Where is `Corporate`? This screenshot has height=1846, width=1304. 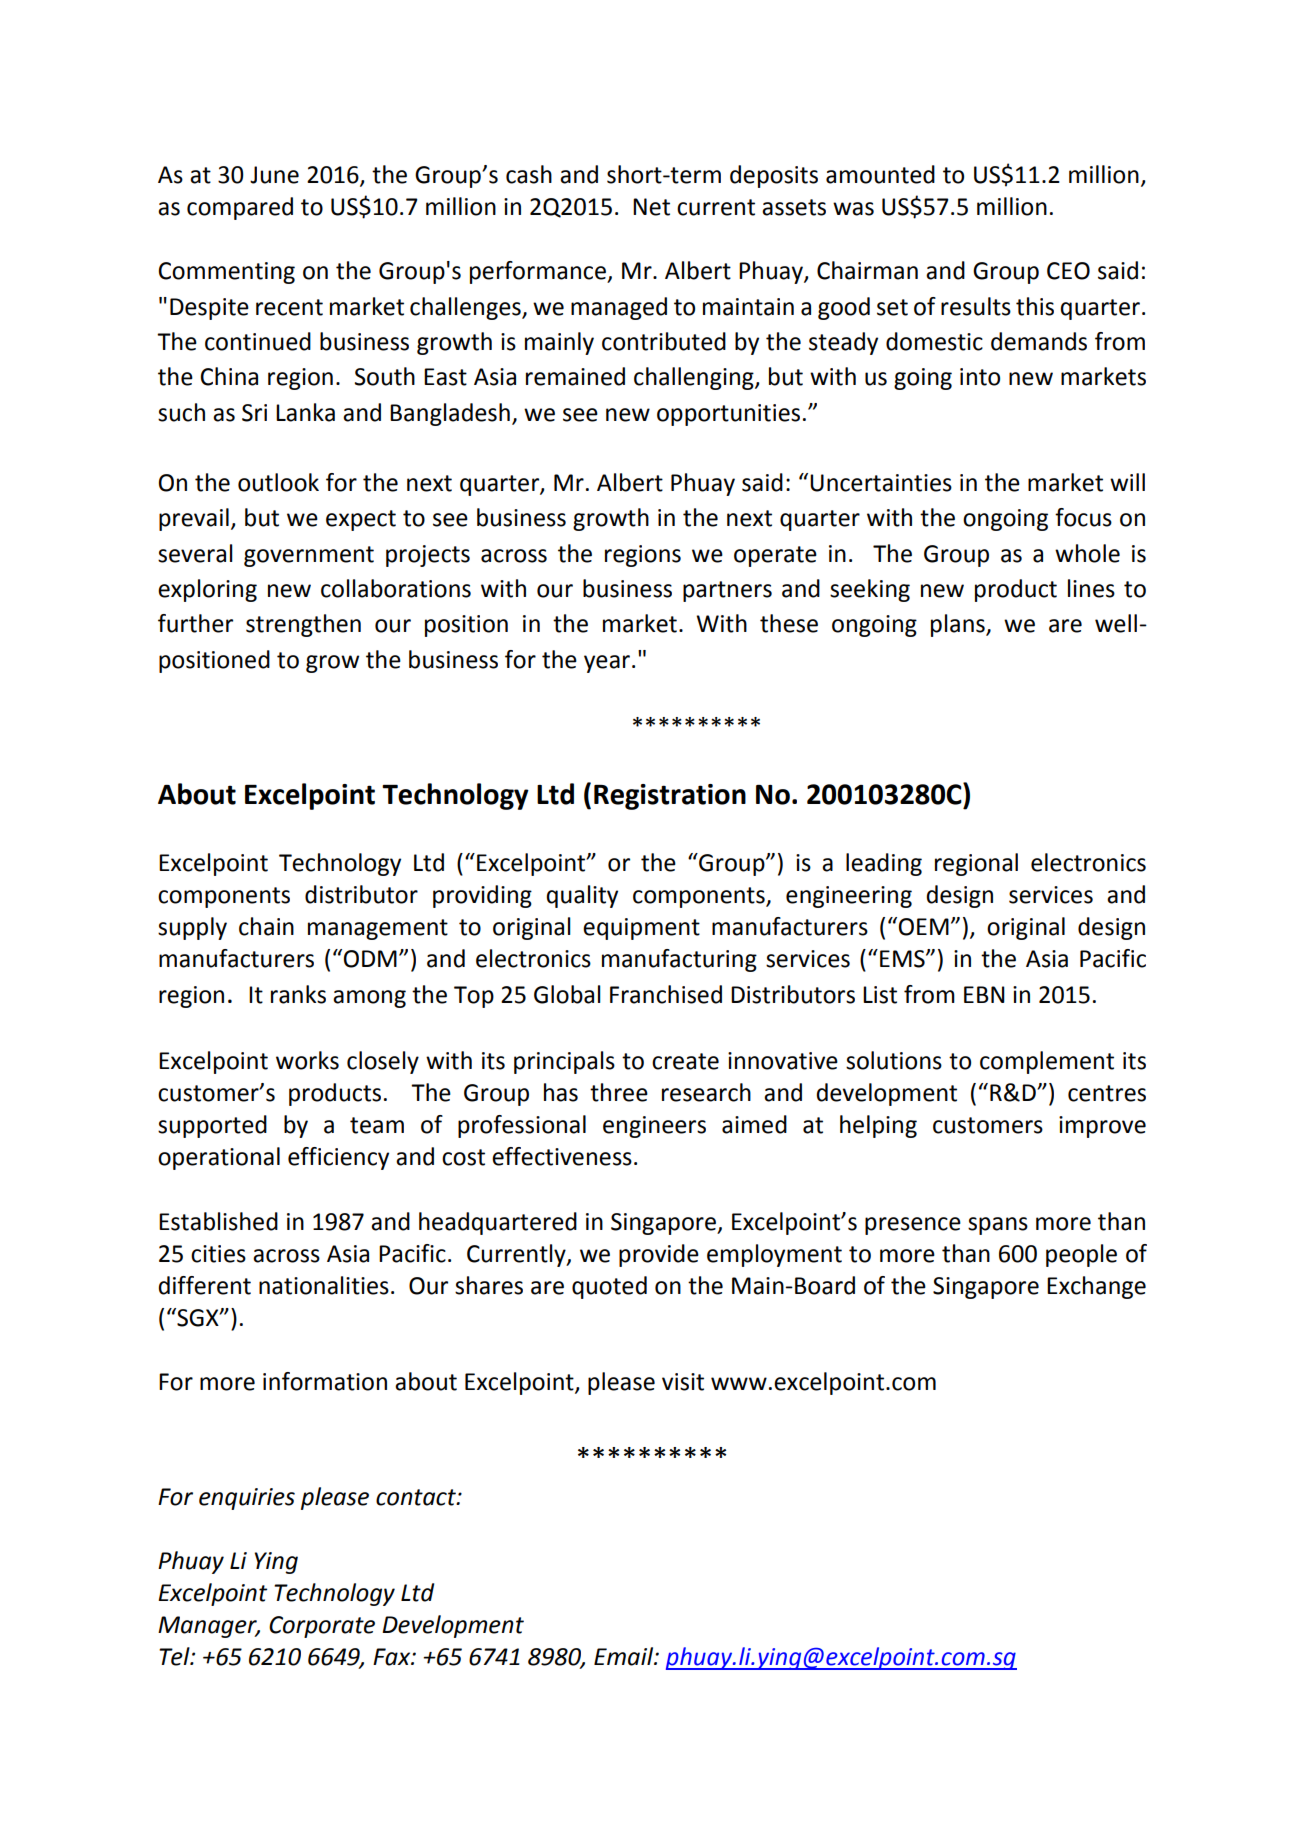 Corporate is located at coordinates (322, 1627).
